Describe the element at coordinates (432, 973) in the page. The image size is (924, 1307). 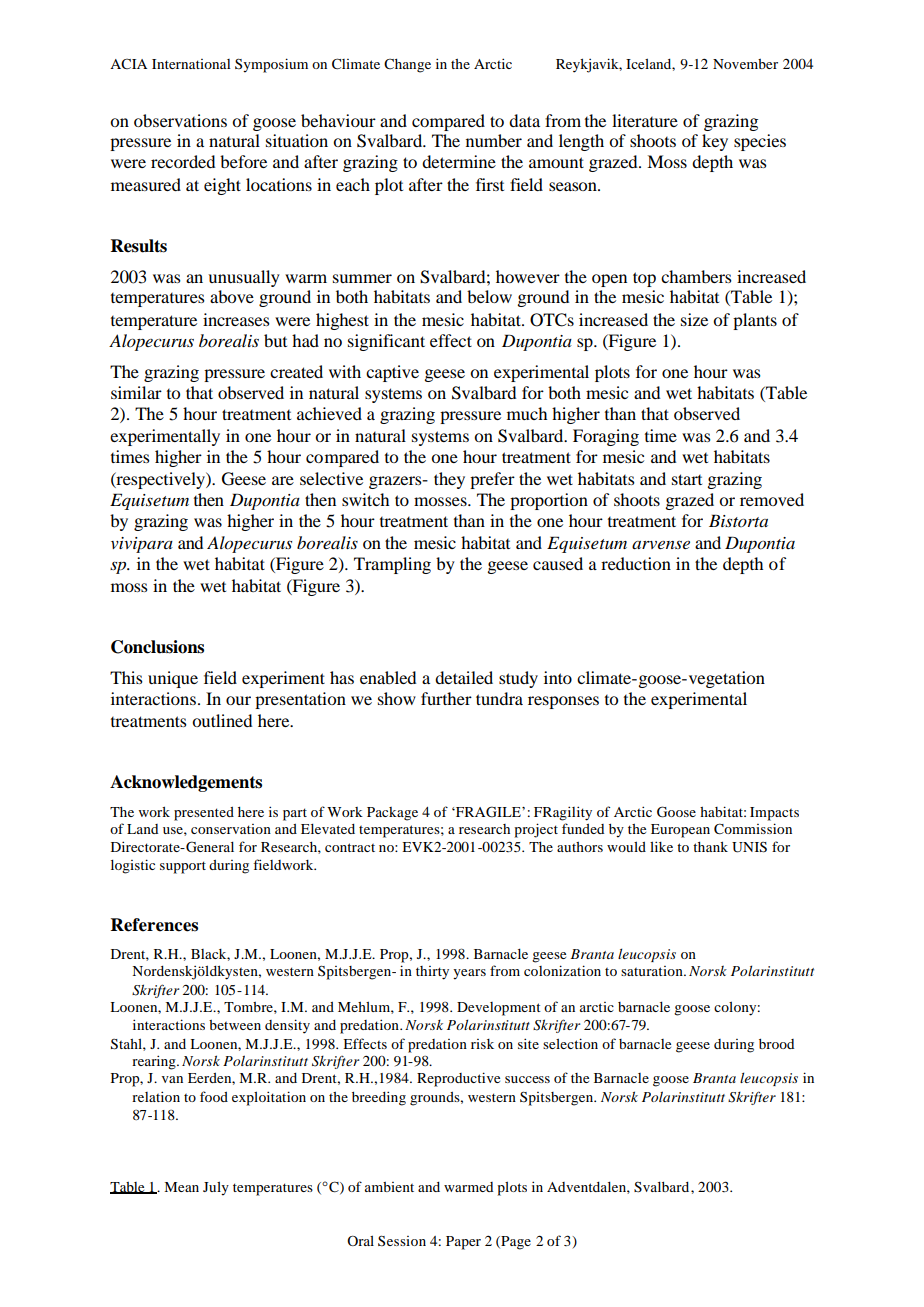
I see `thirty` at that location.
